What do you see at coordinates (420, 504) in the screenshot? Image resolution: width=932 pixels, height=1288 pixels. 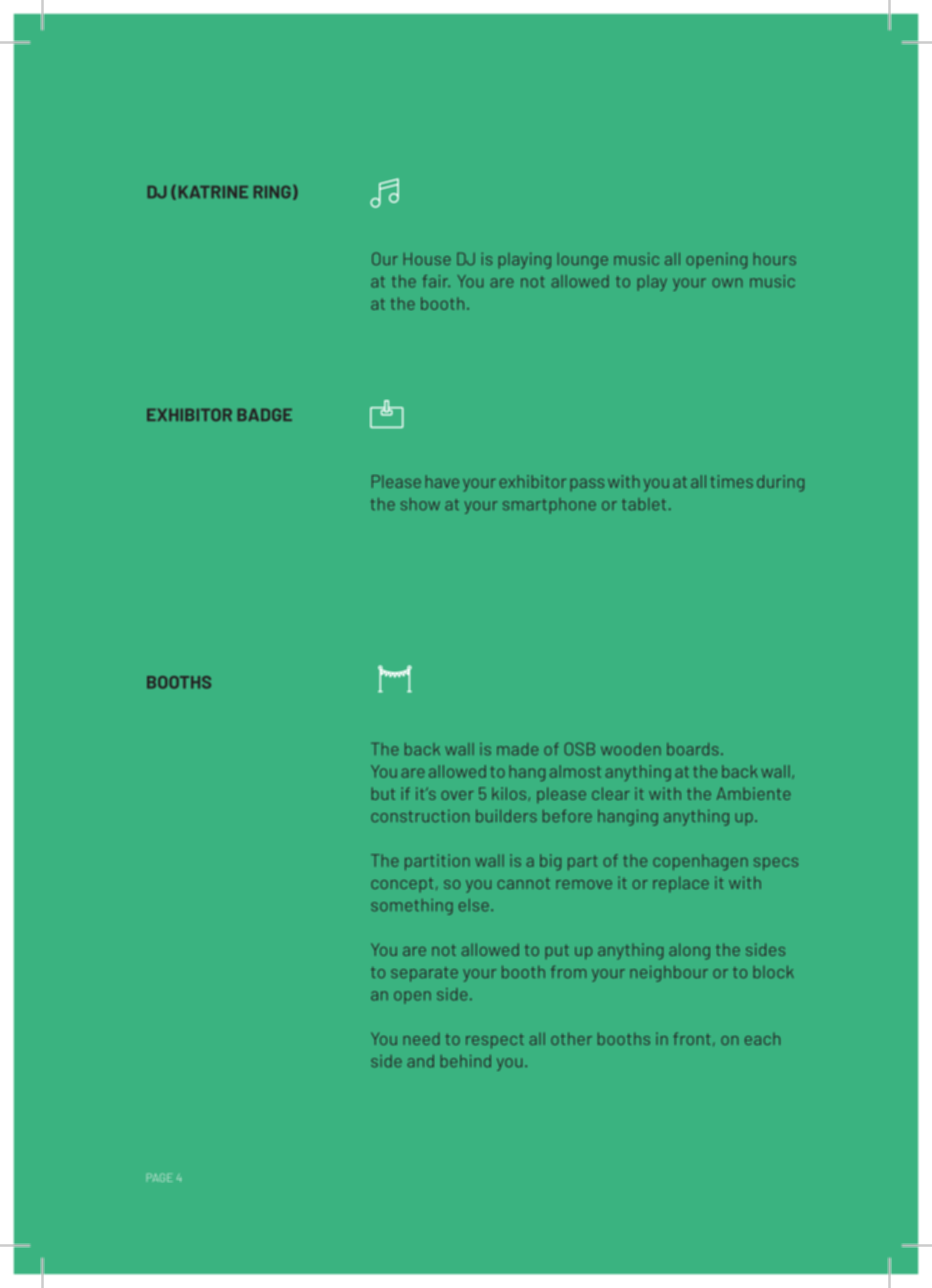 I see `show` at bounding box center [420, 504].
